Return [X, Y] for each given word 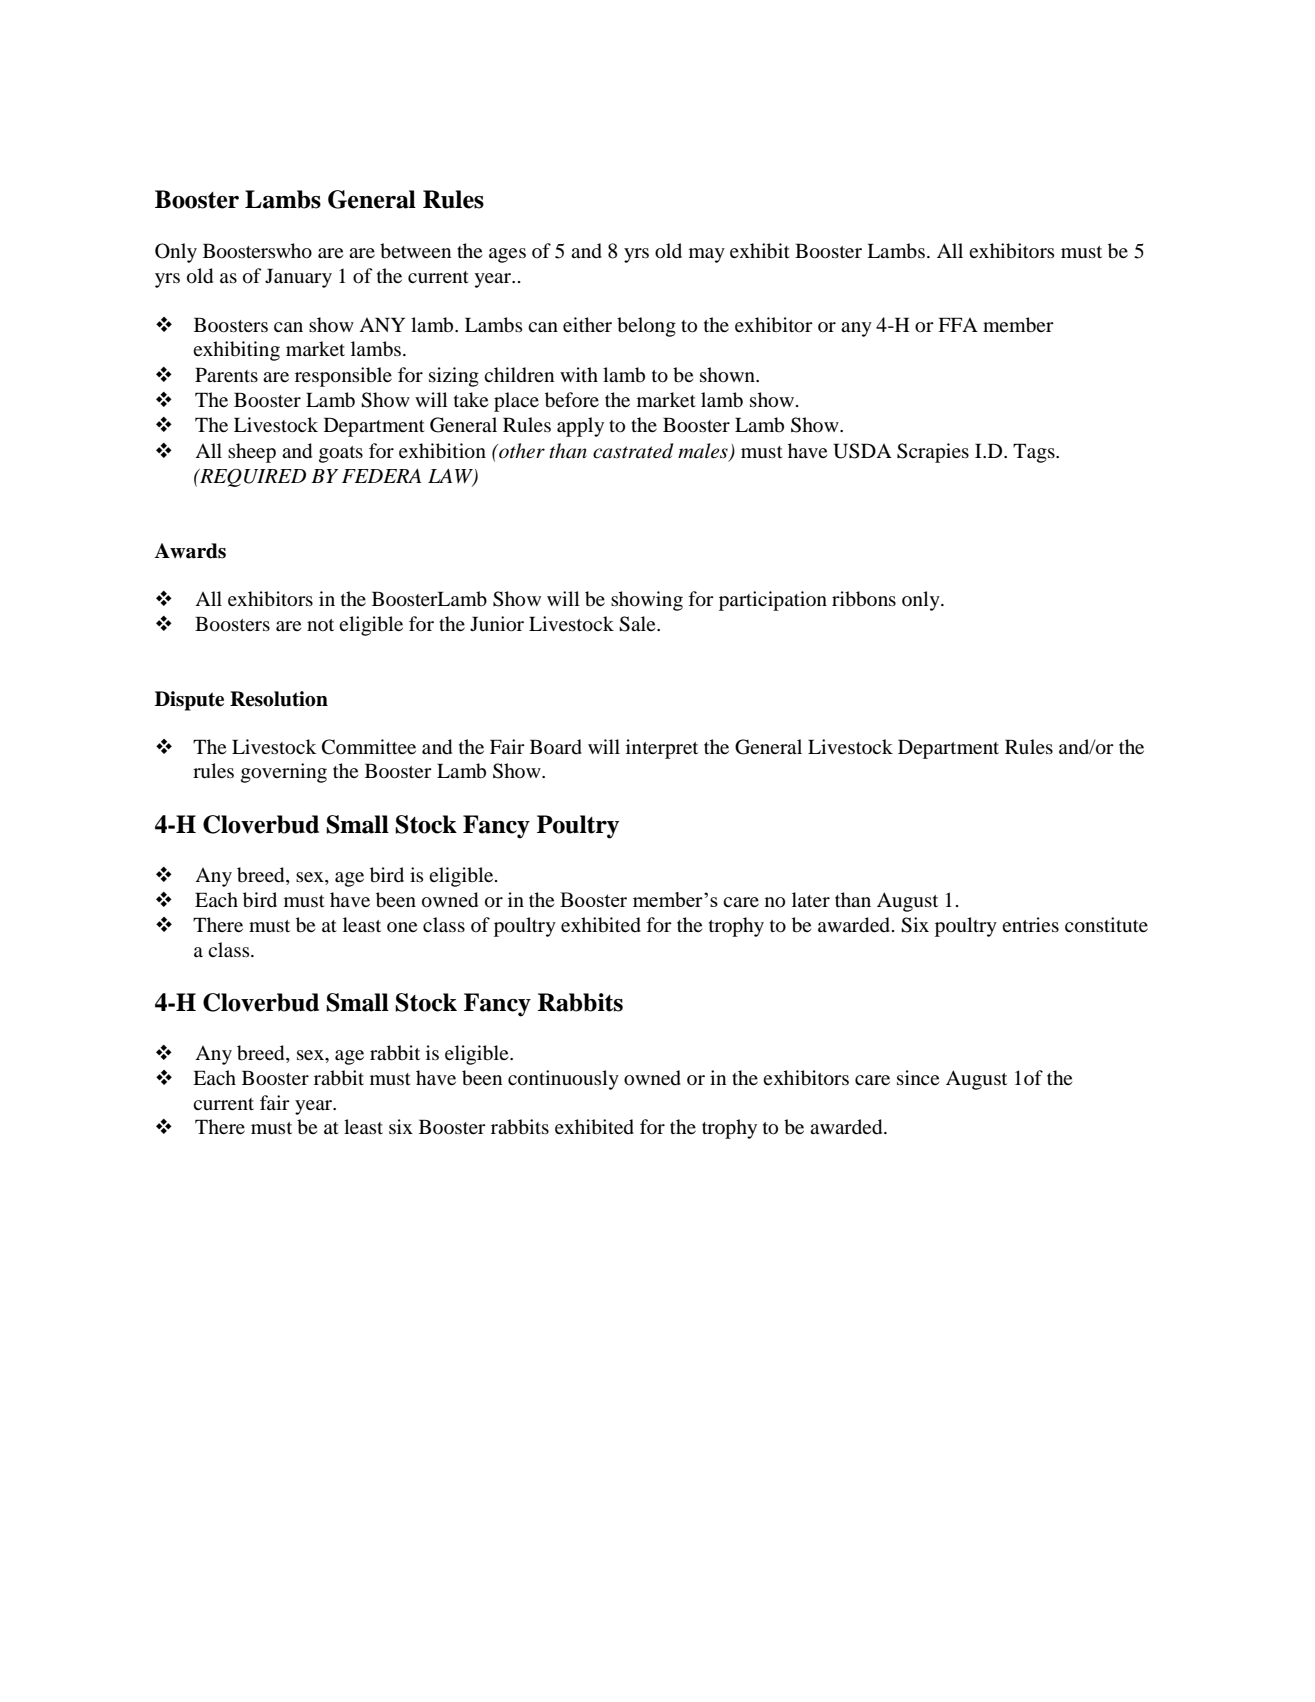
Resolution [279, 699]
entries [1030, 924]
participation [773, 601]
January [298, 278]
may [707, 255]
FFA [958, 324]
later [811, 899]
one [402, 927]
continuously [563, 1080]
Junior [497, 624]
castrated [633, 451]
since [918, 1077]
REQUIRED [252, 477]
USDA [862, 451]
